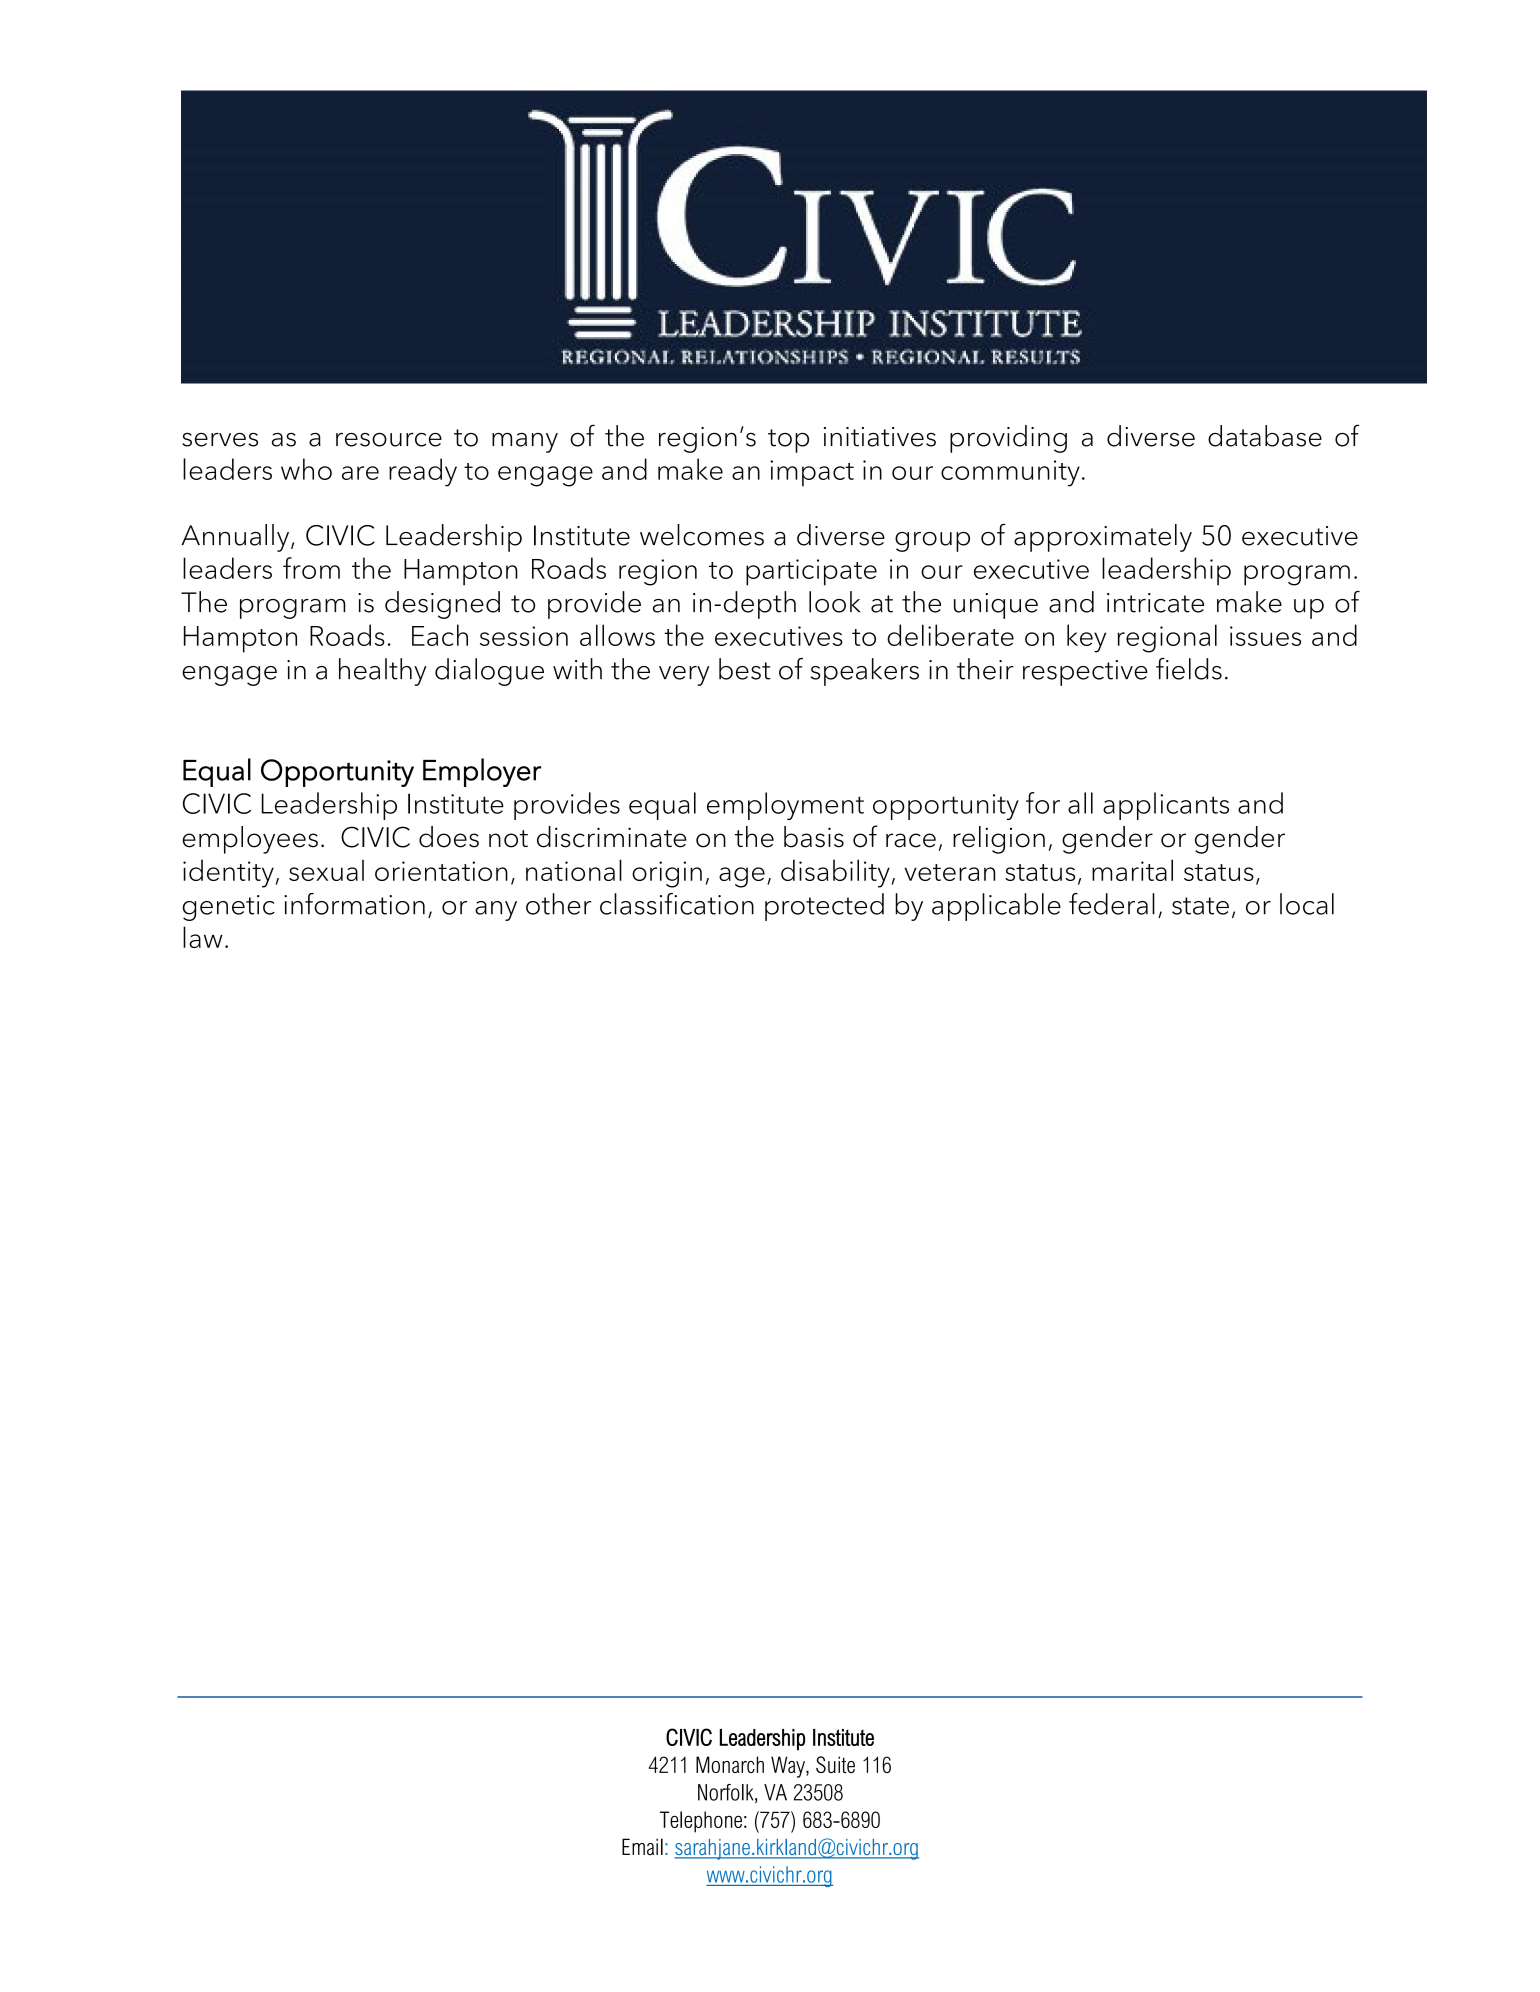  What do you see at coordinates (701, 1822) in the screenshot?
I see `Telephone` at bounding box center [701, 1822].
